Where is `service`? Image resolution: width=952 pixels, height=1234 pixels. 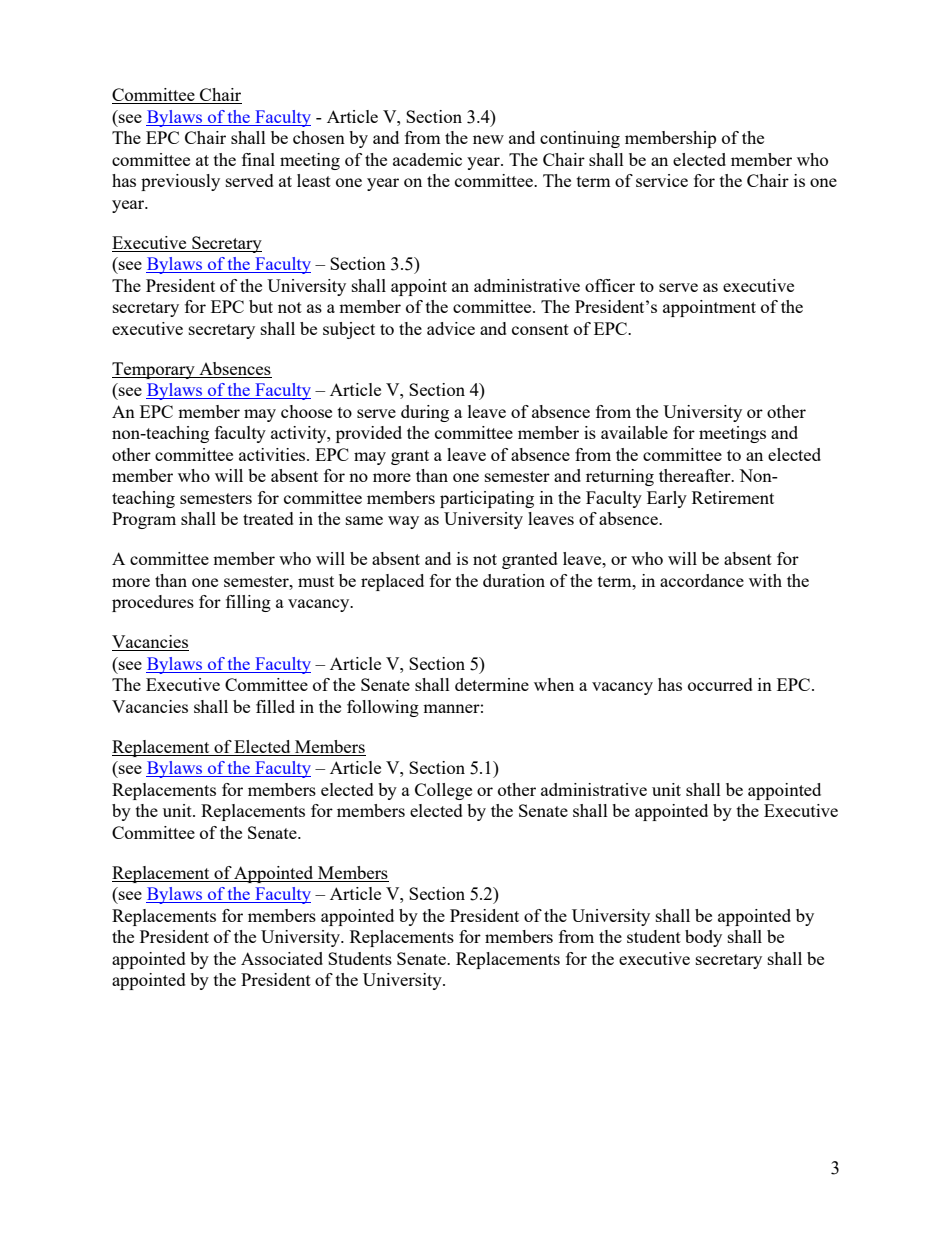 service is located at coordinates (662, 180).
